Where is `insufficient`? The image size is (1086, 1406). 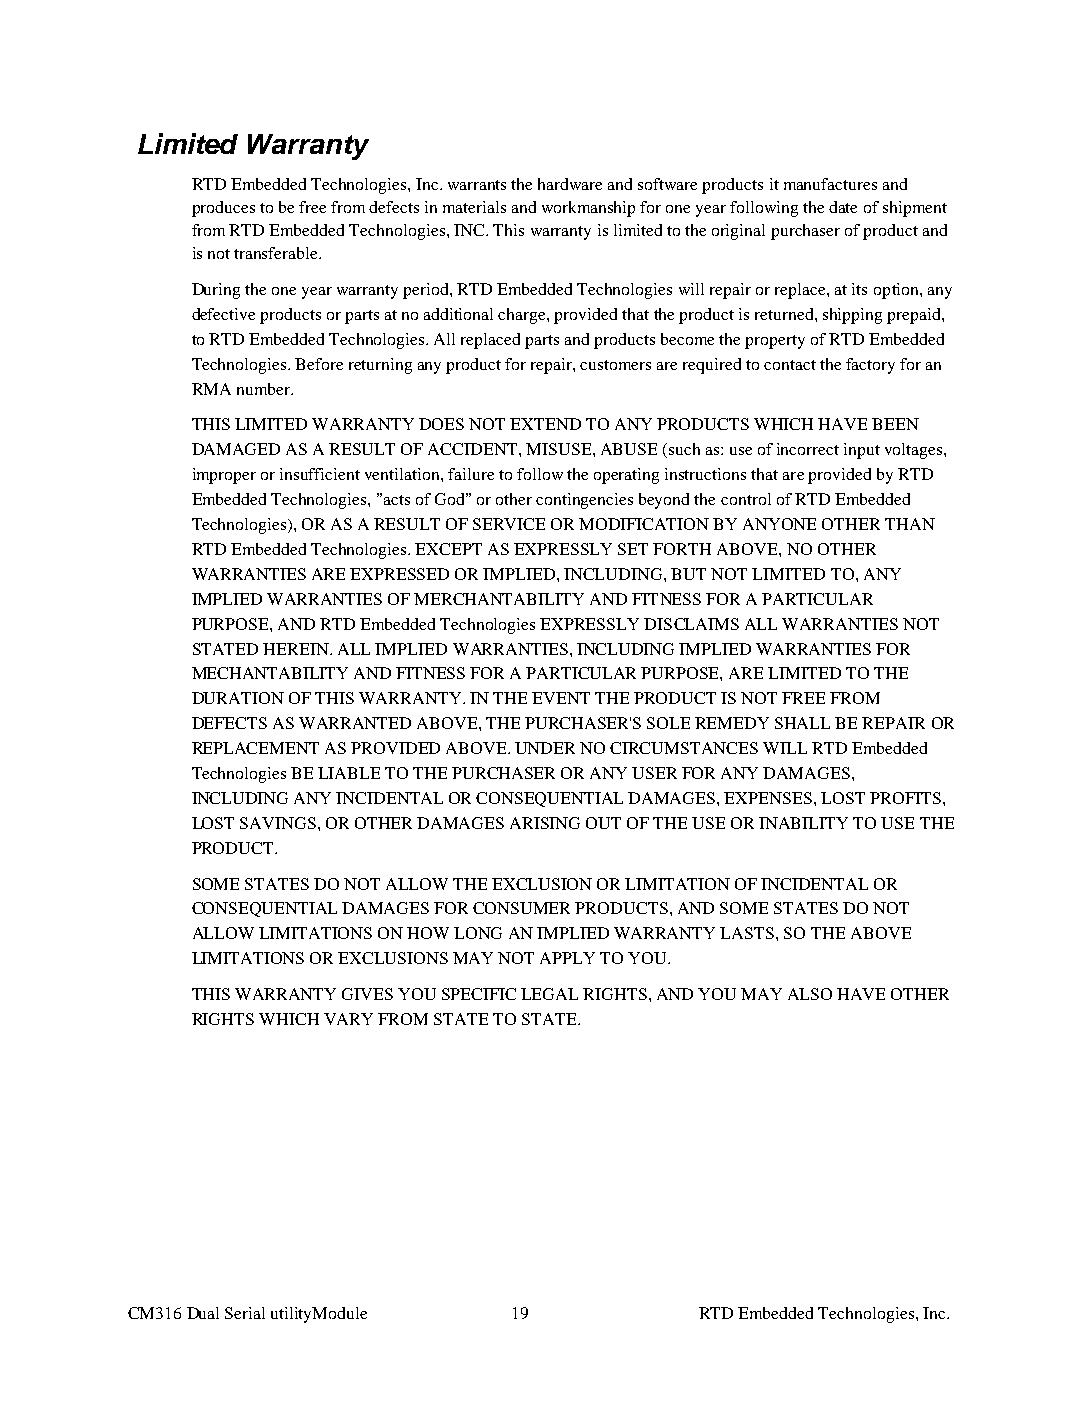
insufficient is located at coordinates (320, 474).
